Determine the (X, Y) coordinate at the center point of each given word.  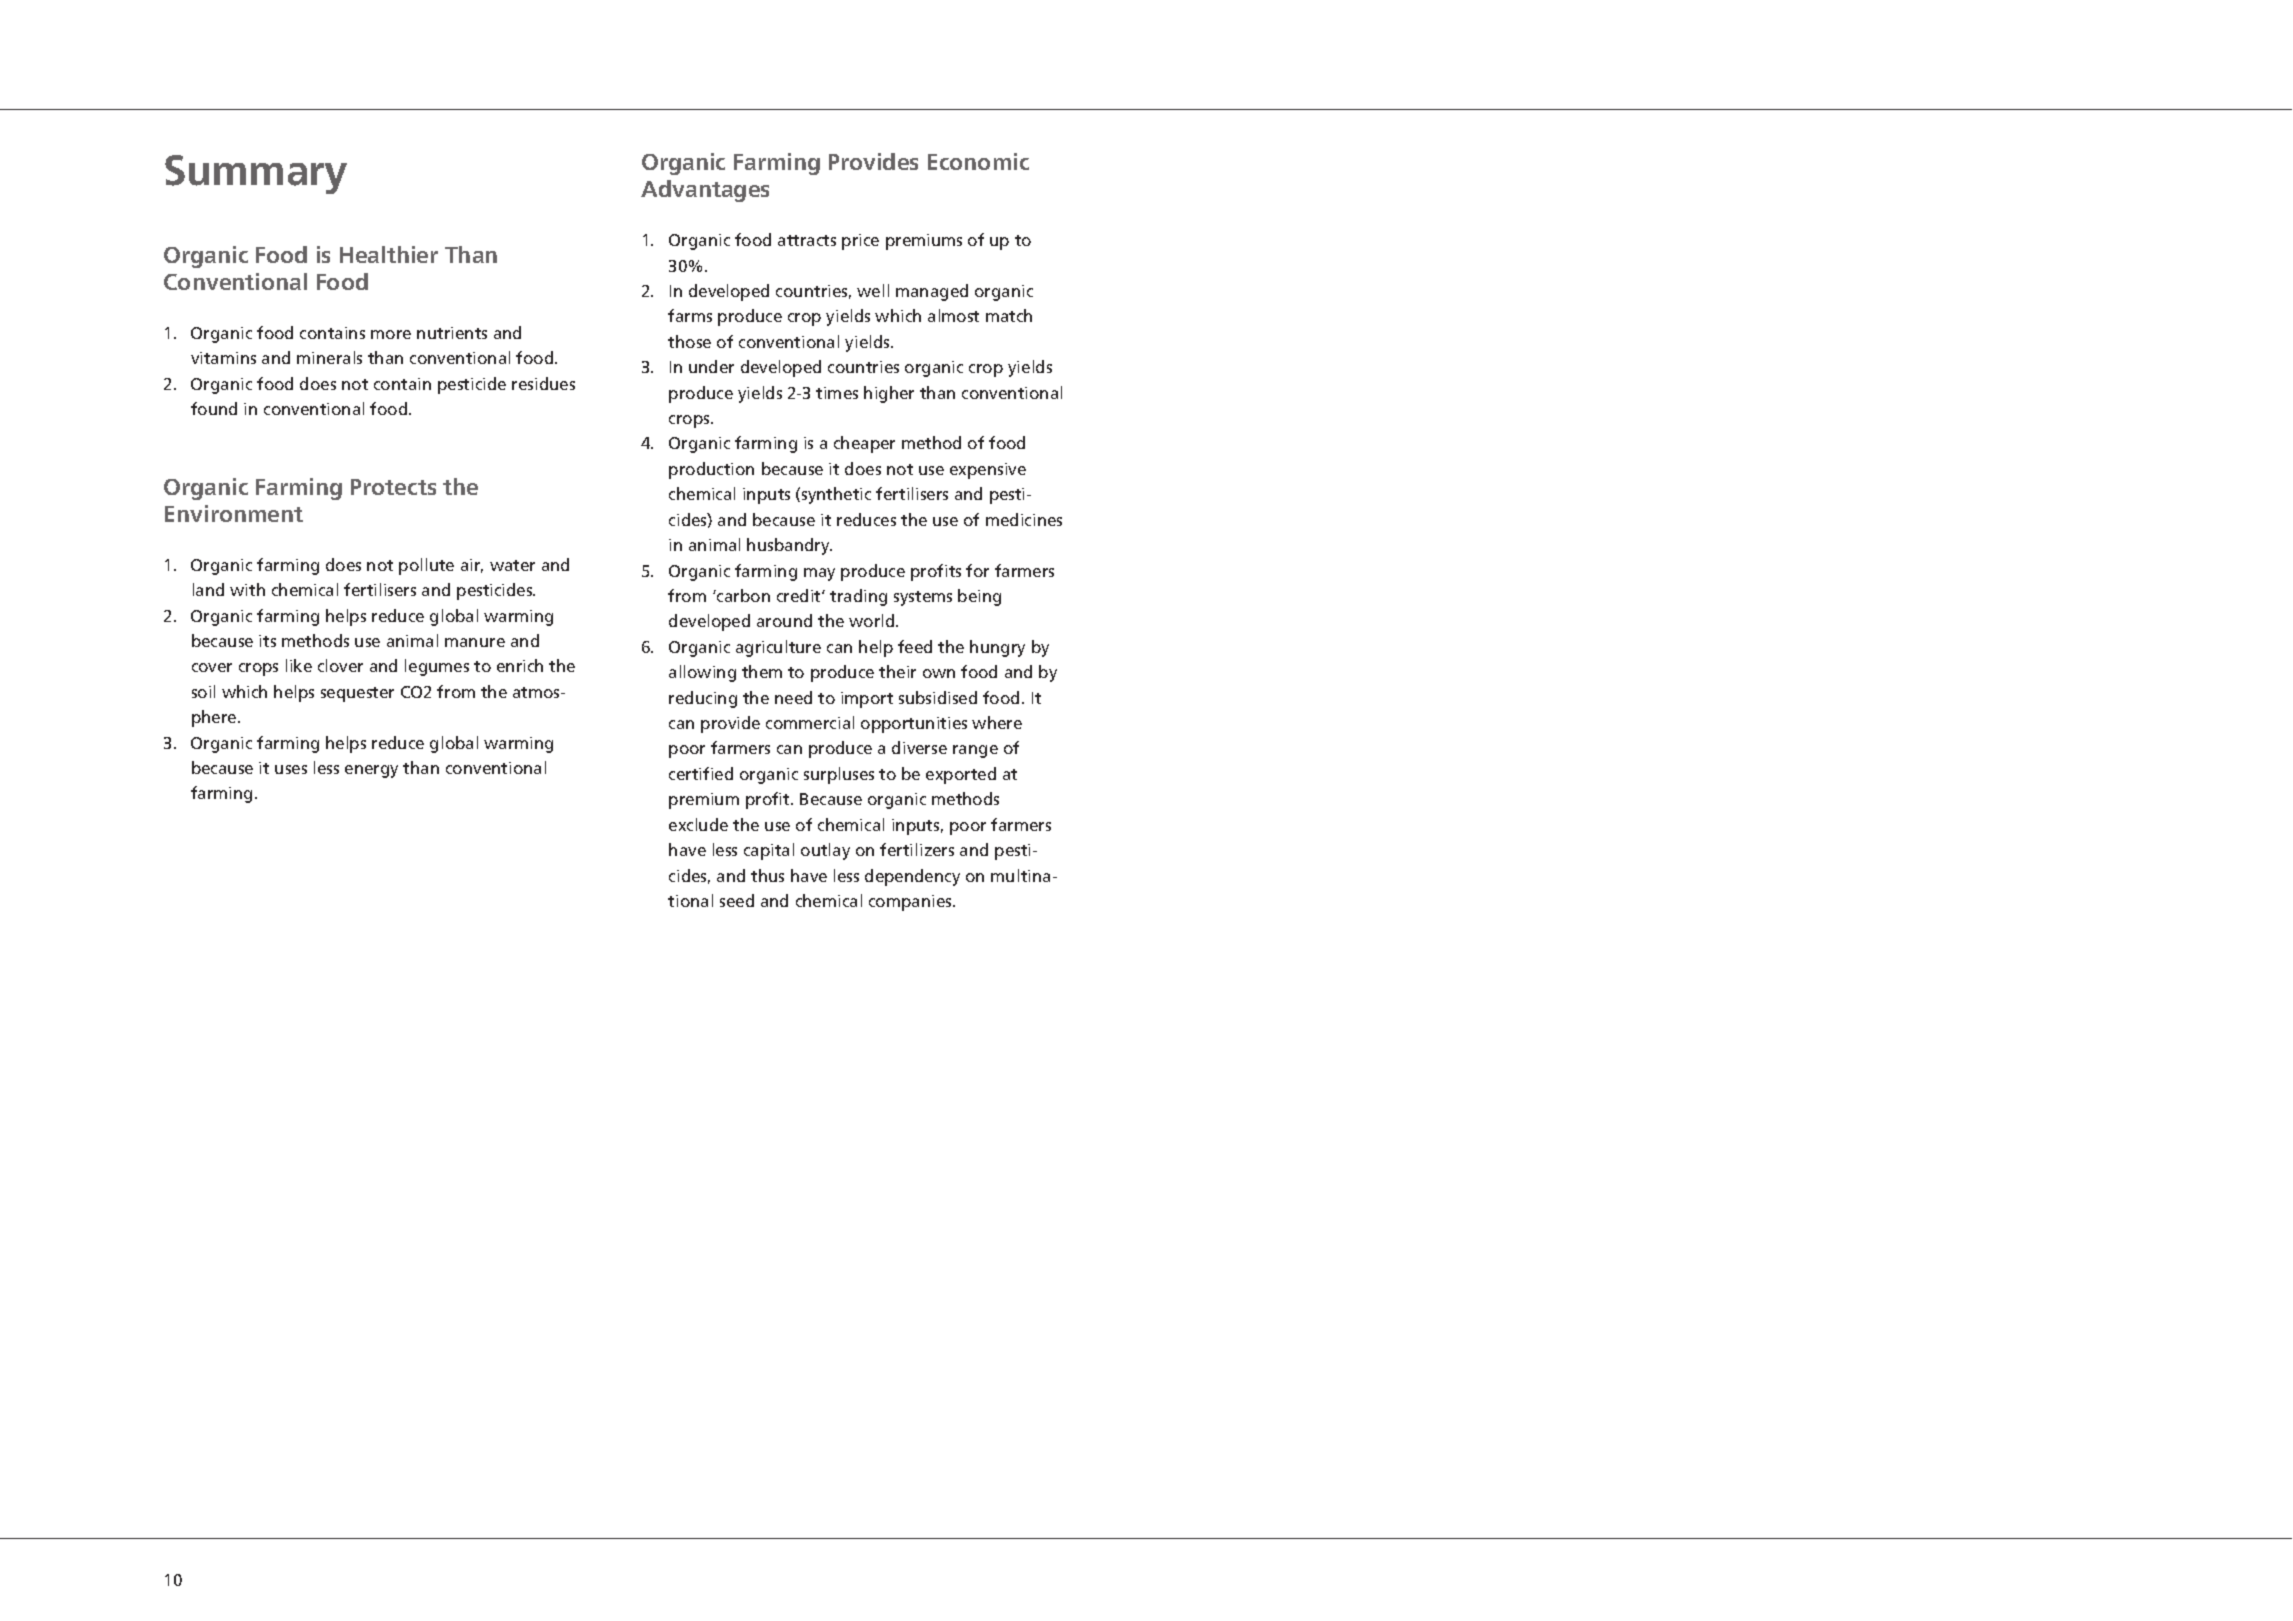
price (860, 242)
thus (767, 875)
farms (690, 315)
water (512, 565)
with (247, 589)
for (977, 570)
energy (371, 771)
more (391, 334)
